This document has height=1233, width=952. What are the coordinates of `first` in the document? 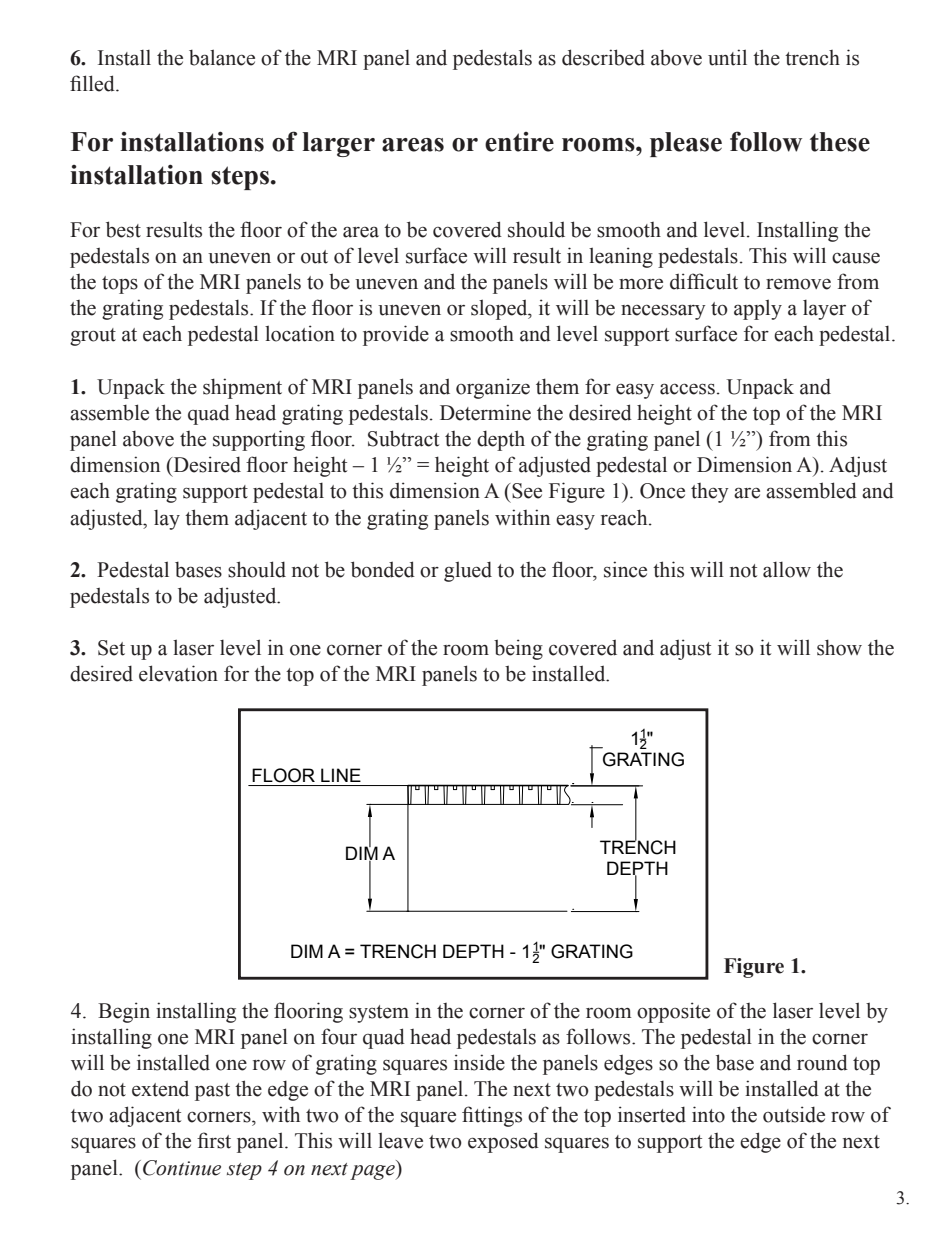 It's located at (214, 1140).
